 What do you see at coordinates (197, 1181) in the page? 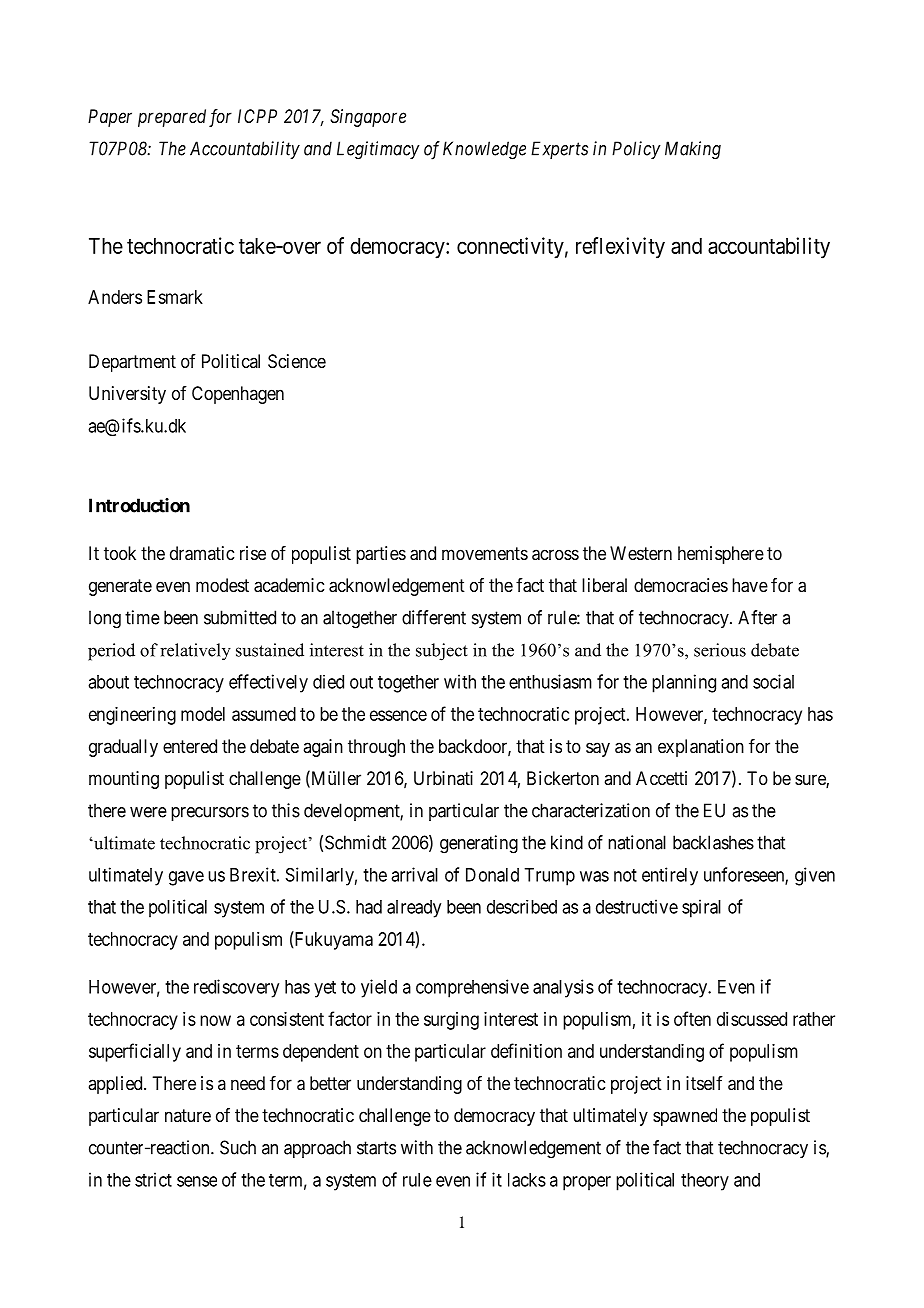
I see `sense` at bounding box center [197, 1181].
